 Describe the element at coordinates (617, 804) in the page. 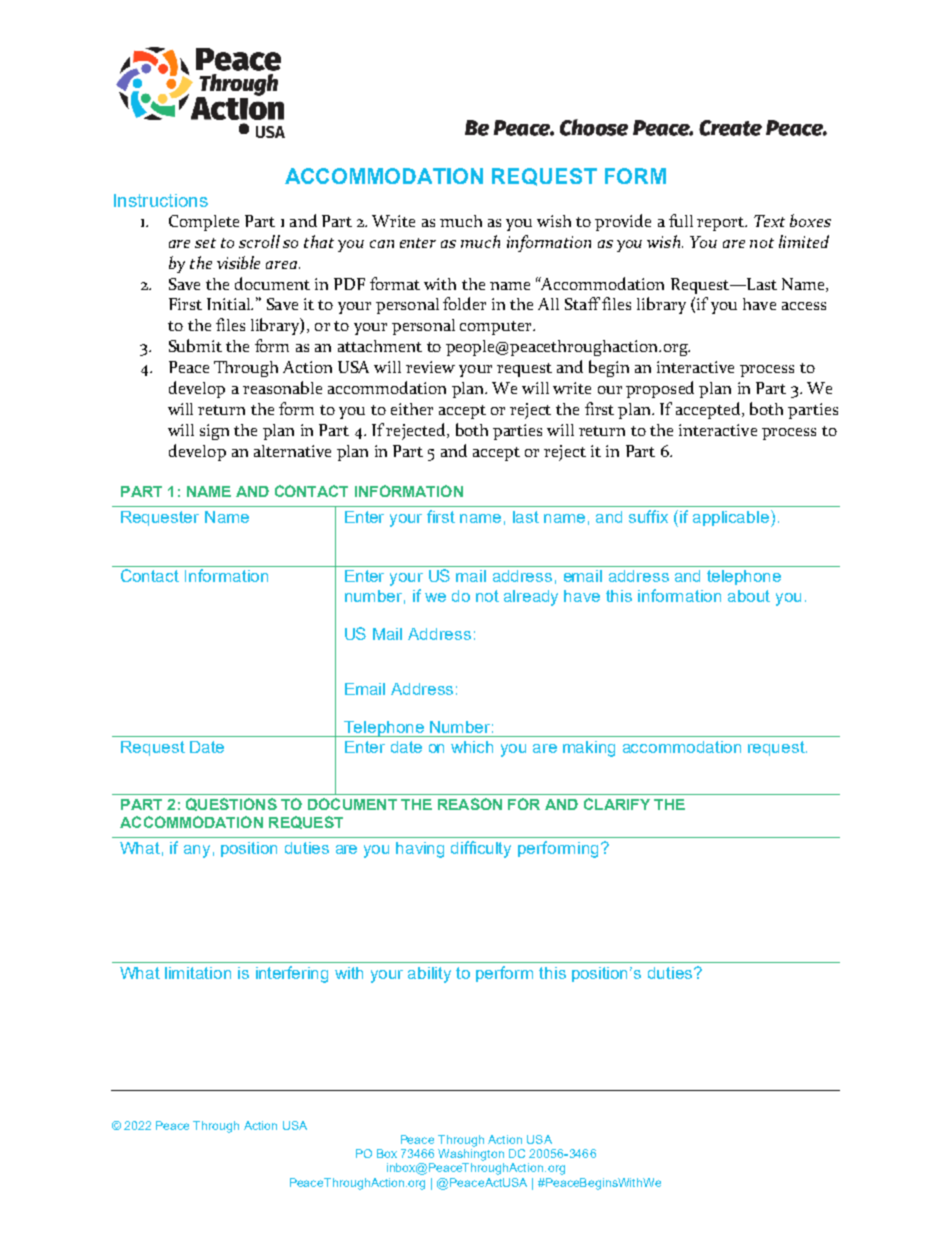

I see `CLARIFY` at that location.
